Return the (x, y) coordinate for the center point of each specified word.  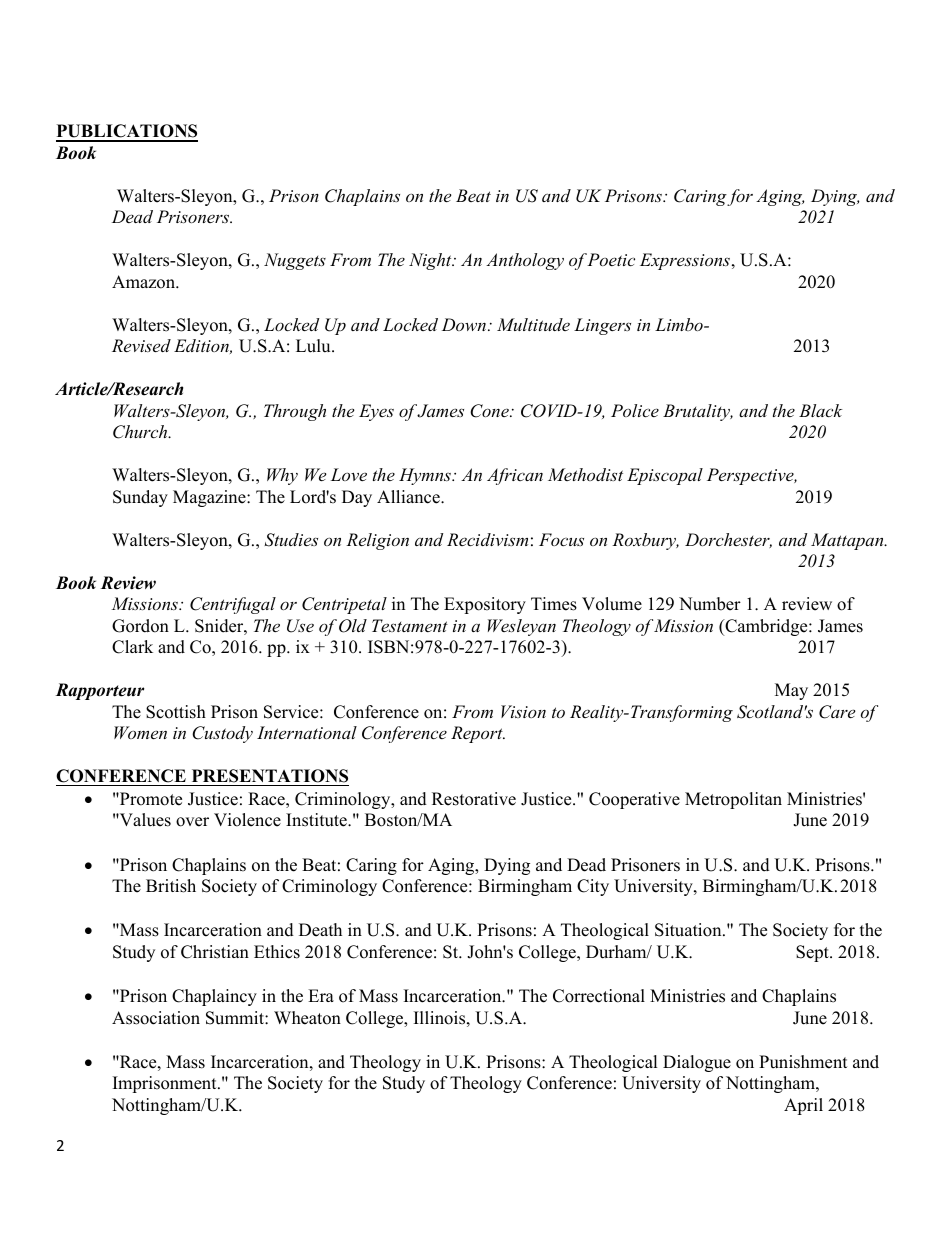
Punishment (803, 1062)
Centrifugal (233, 605)
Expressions (685, 261)
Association (156, 1018)
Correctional (599, 996)
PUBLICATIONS (127, 132)
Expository (485, 605)
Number (710, 604)
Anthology (525, 261)
